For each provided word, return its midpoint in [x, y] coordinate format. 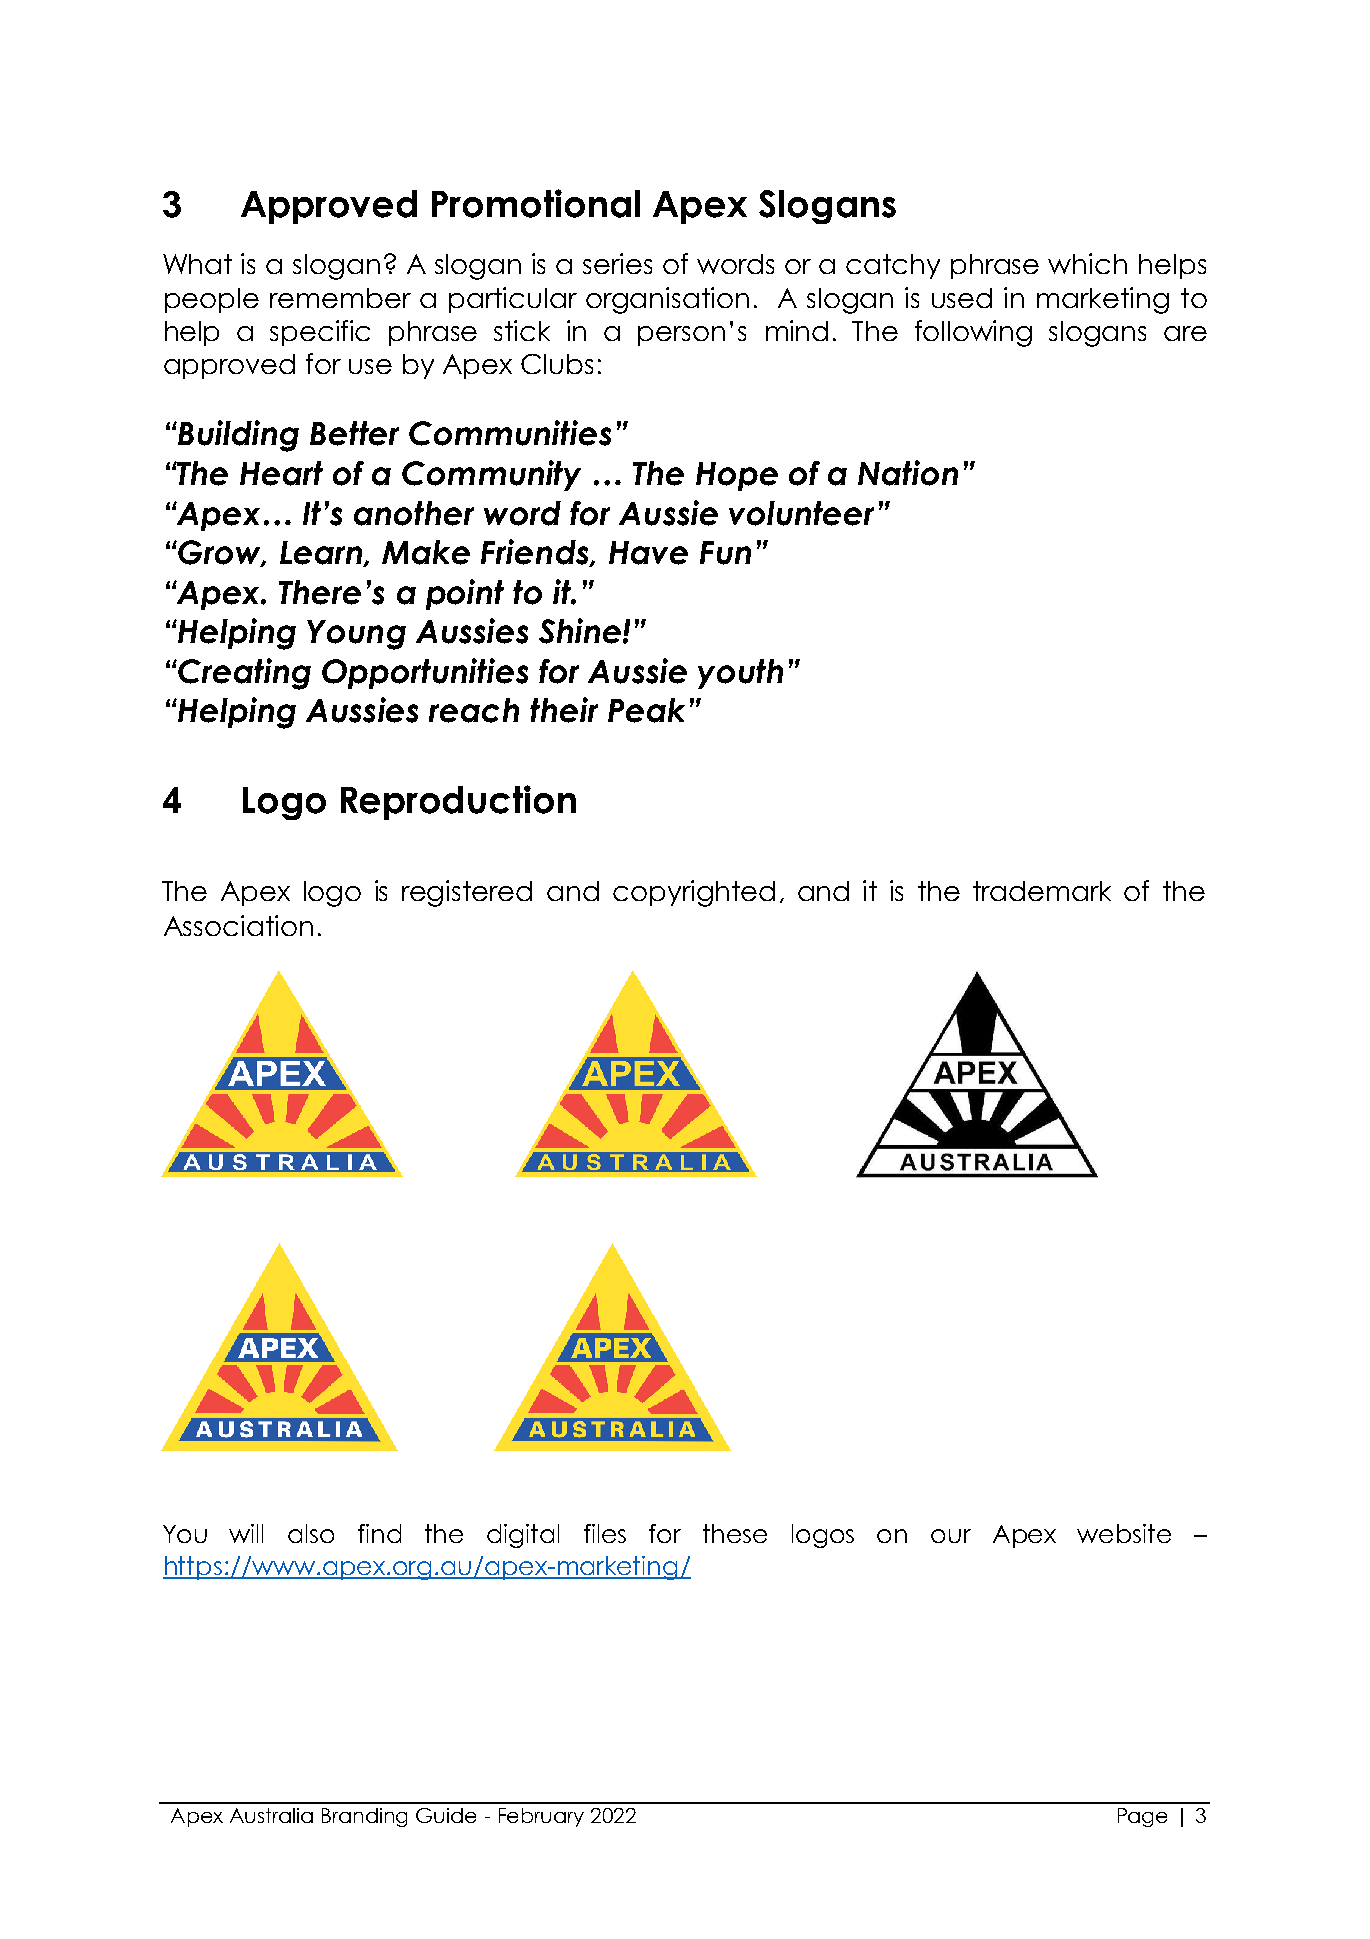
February [541, 1817]
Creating [243, 674]
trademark [1042, 891]
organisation [667, 300]
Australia [271, 1815]
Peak [646, 710]
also [311, 1533]
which [1087, 263]
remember [340, 298]
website [1124, 1533]
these [735, 1533]
